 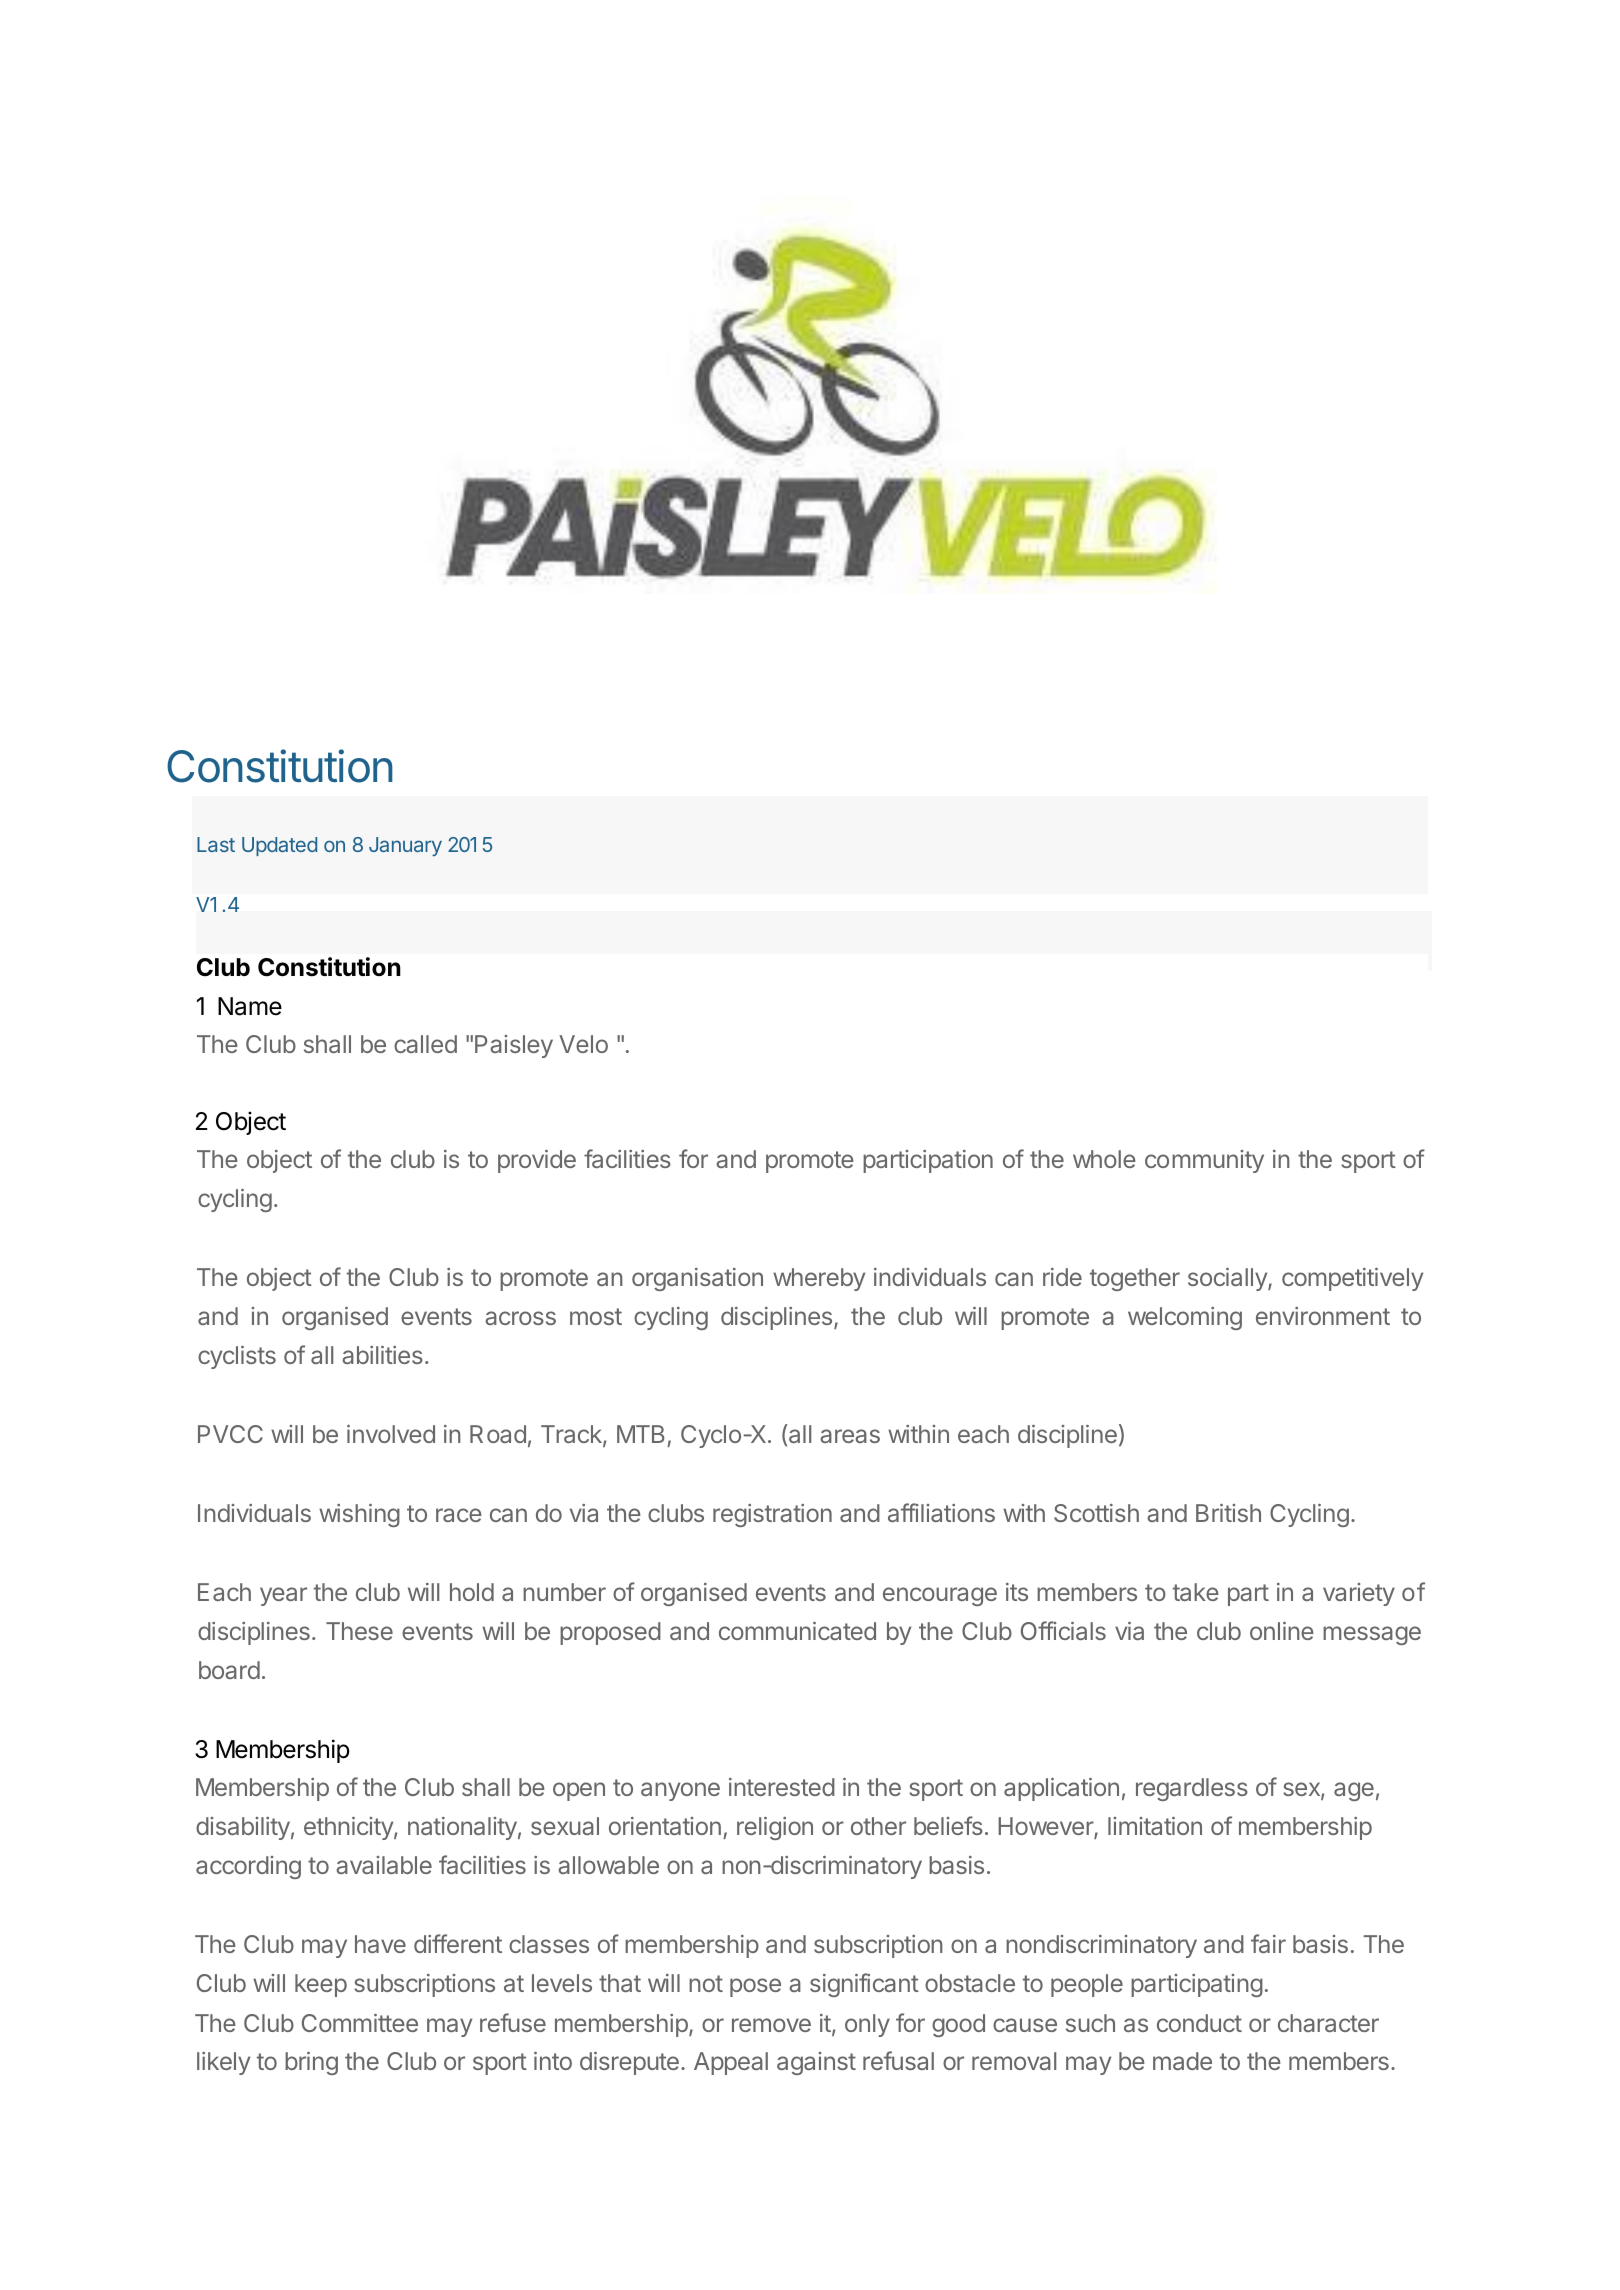 What do you see at coordinates (349, 1828) in the screenshot?
I see `ethnicity` at bounding box center [349, 1828].
